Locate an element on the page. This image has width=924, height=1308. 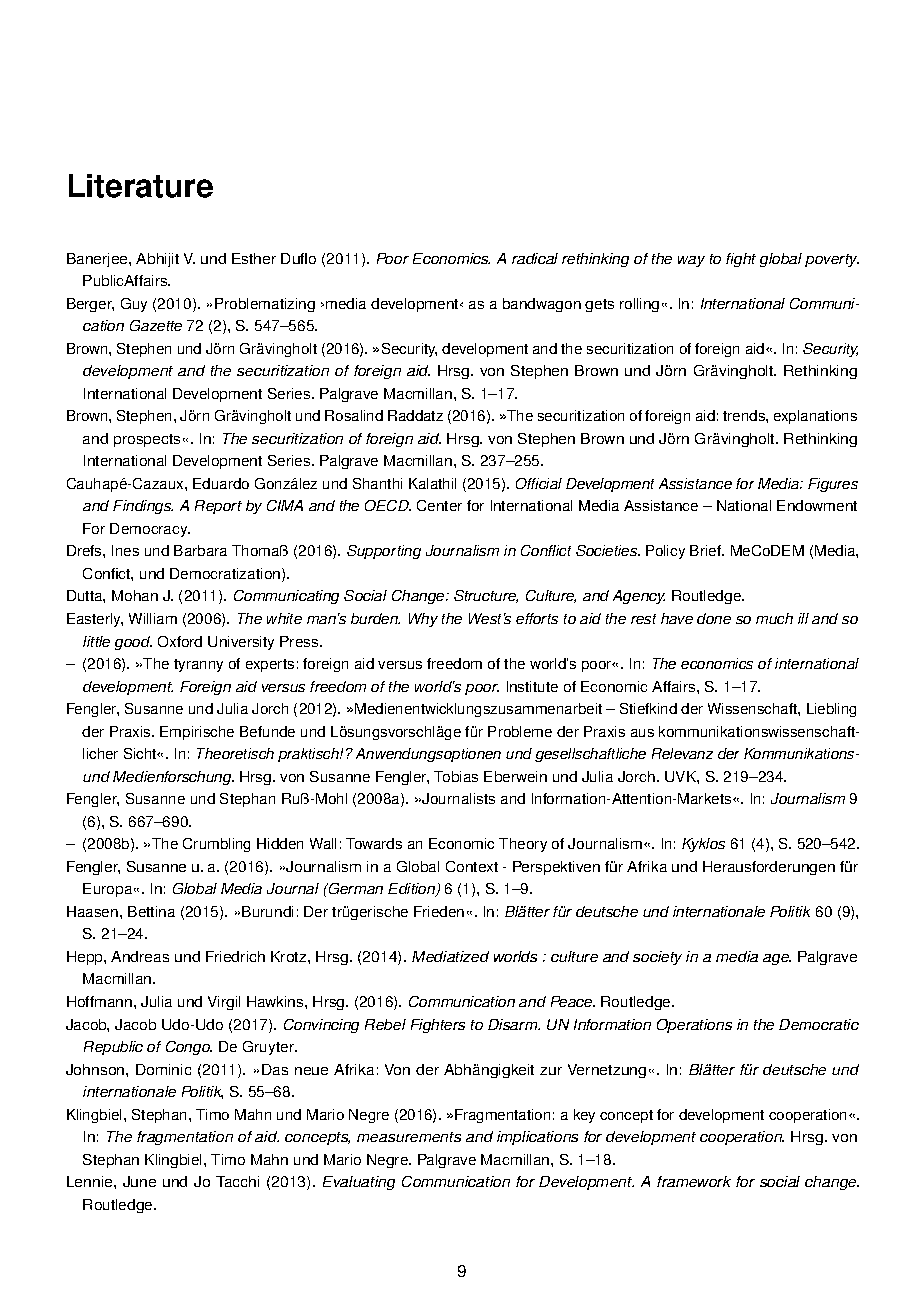
Liebling is located at coordinates (831, 710).
